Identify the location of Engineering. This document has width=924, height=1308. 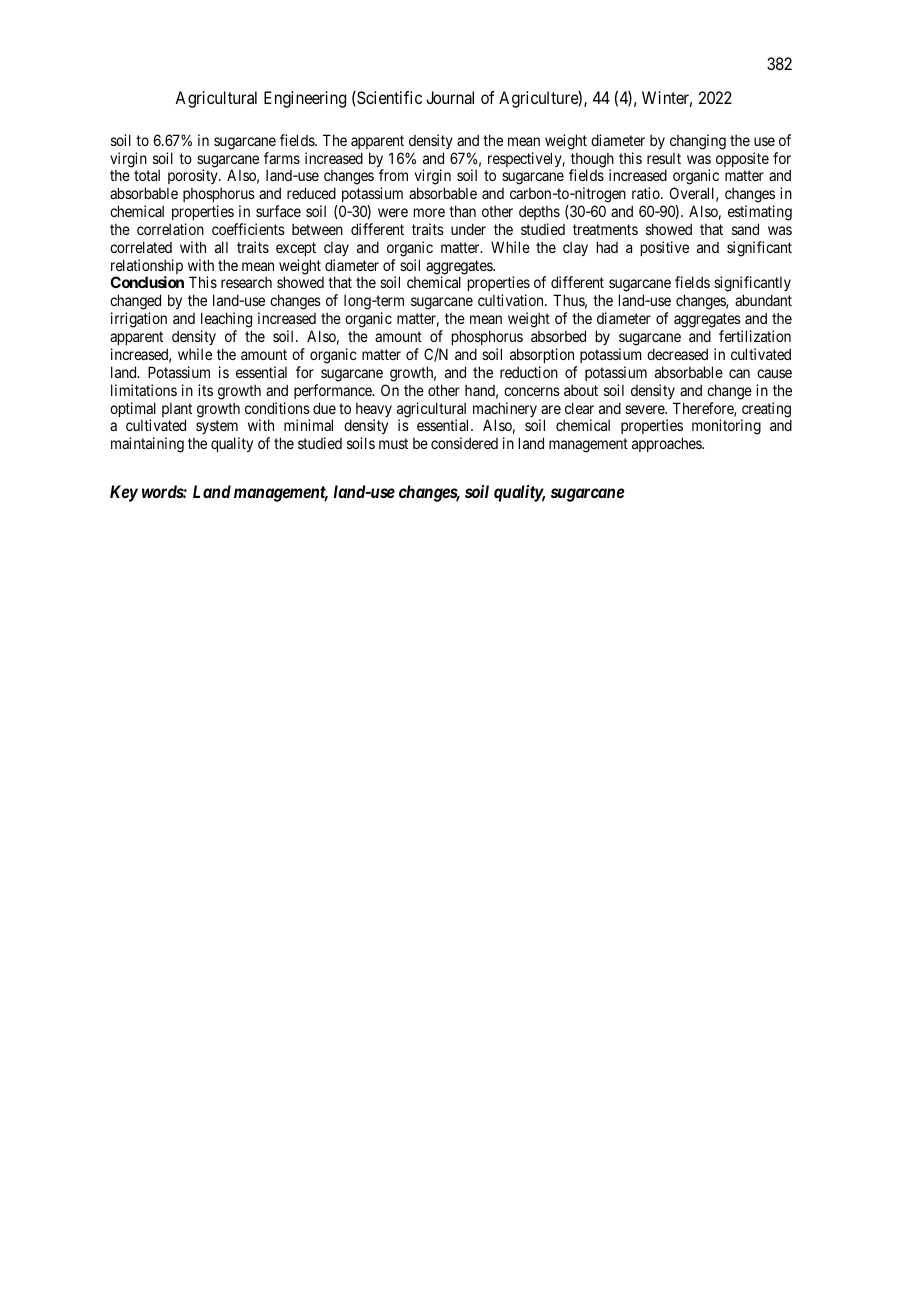
(305, 99).
